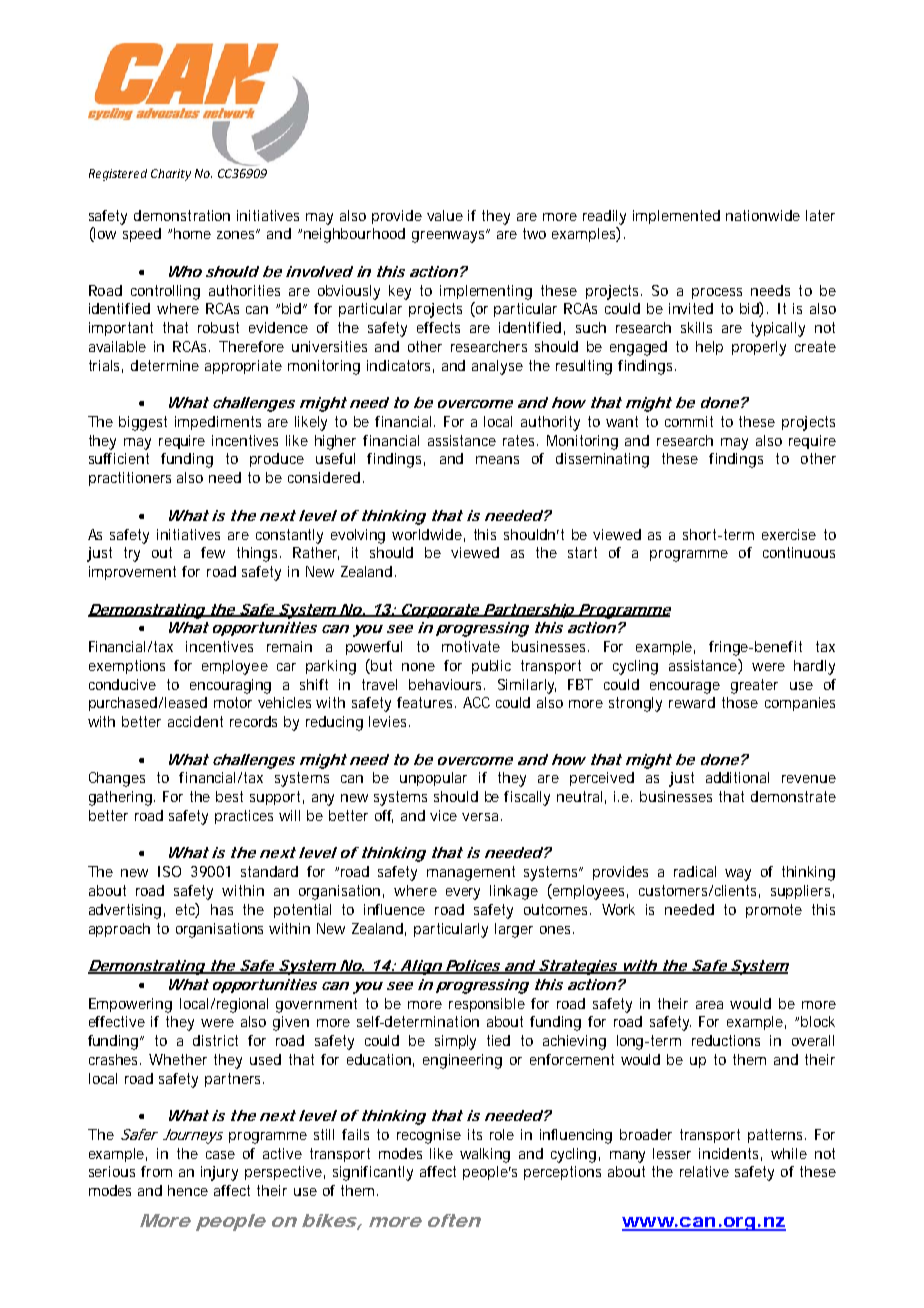  Describe the element at coordinates (220, 1155) in the image. I see `case` at that location.
